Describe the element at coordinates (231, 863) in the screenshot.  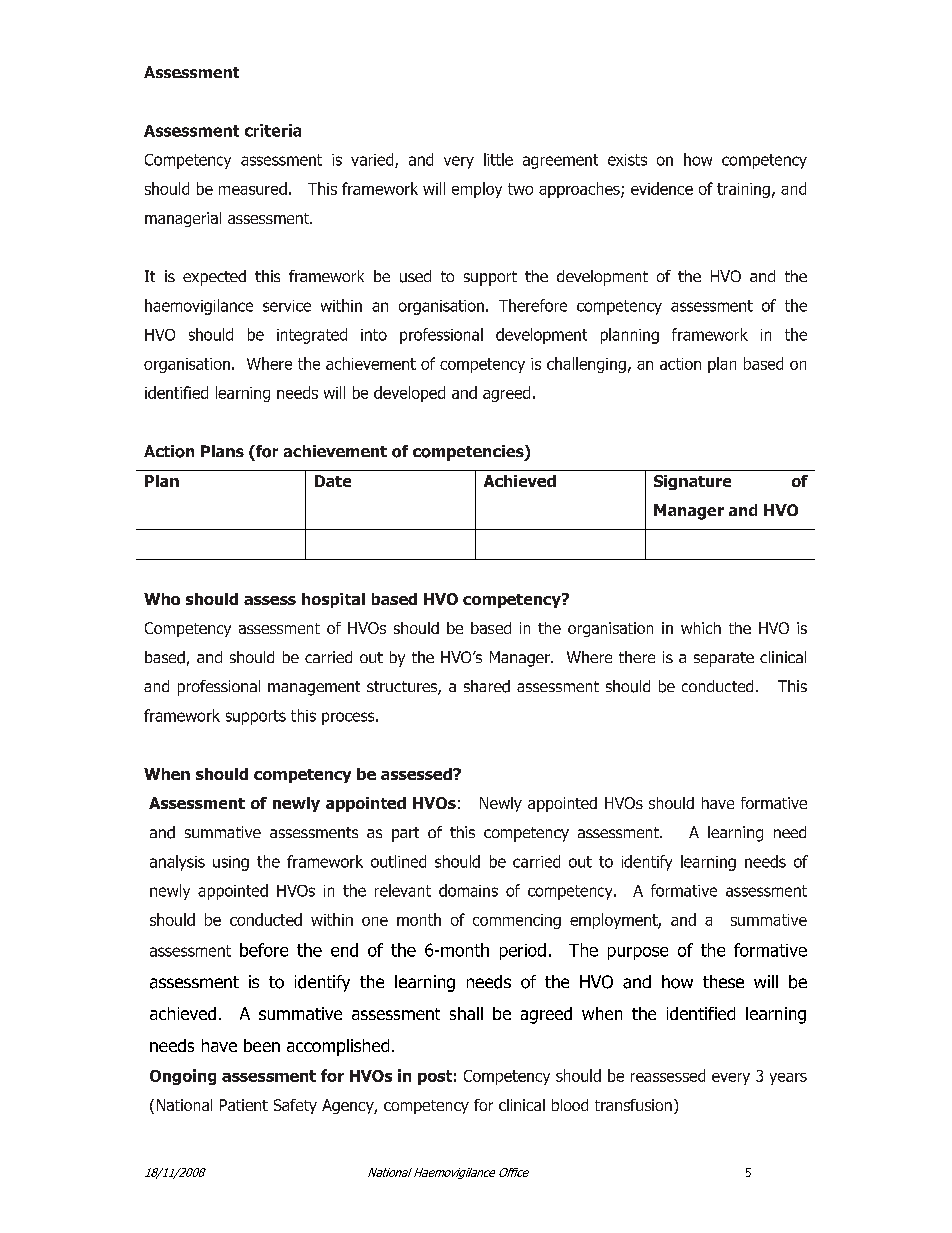
I see `using` at that location.
